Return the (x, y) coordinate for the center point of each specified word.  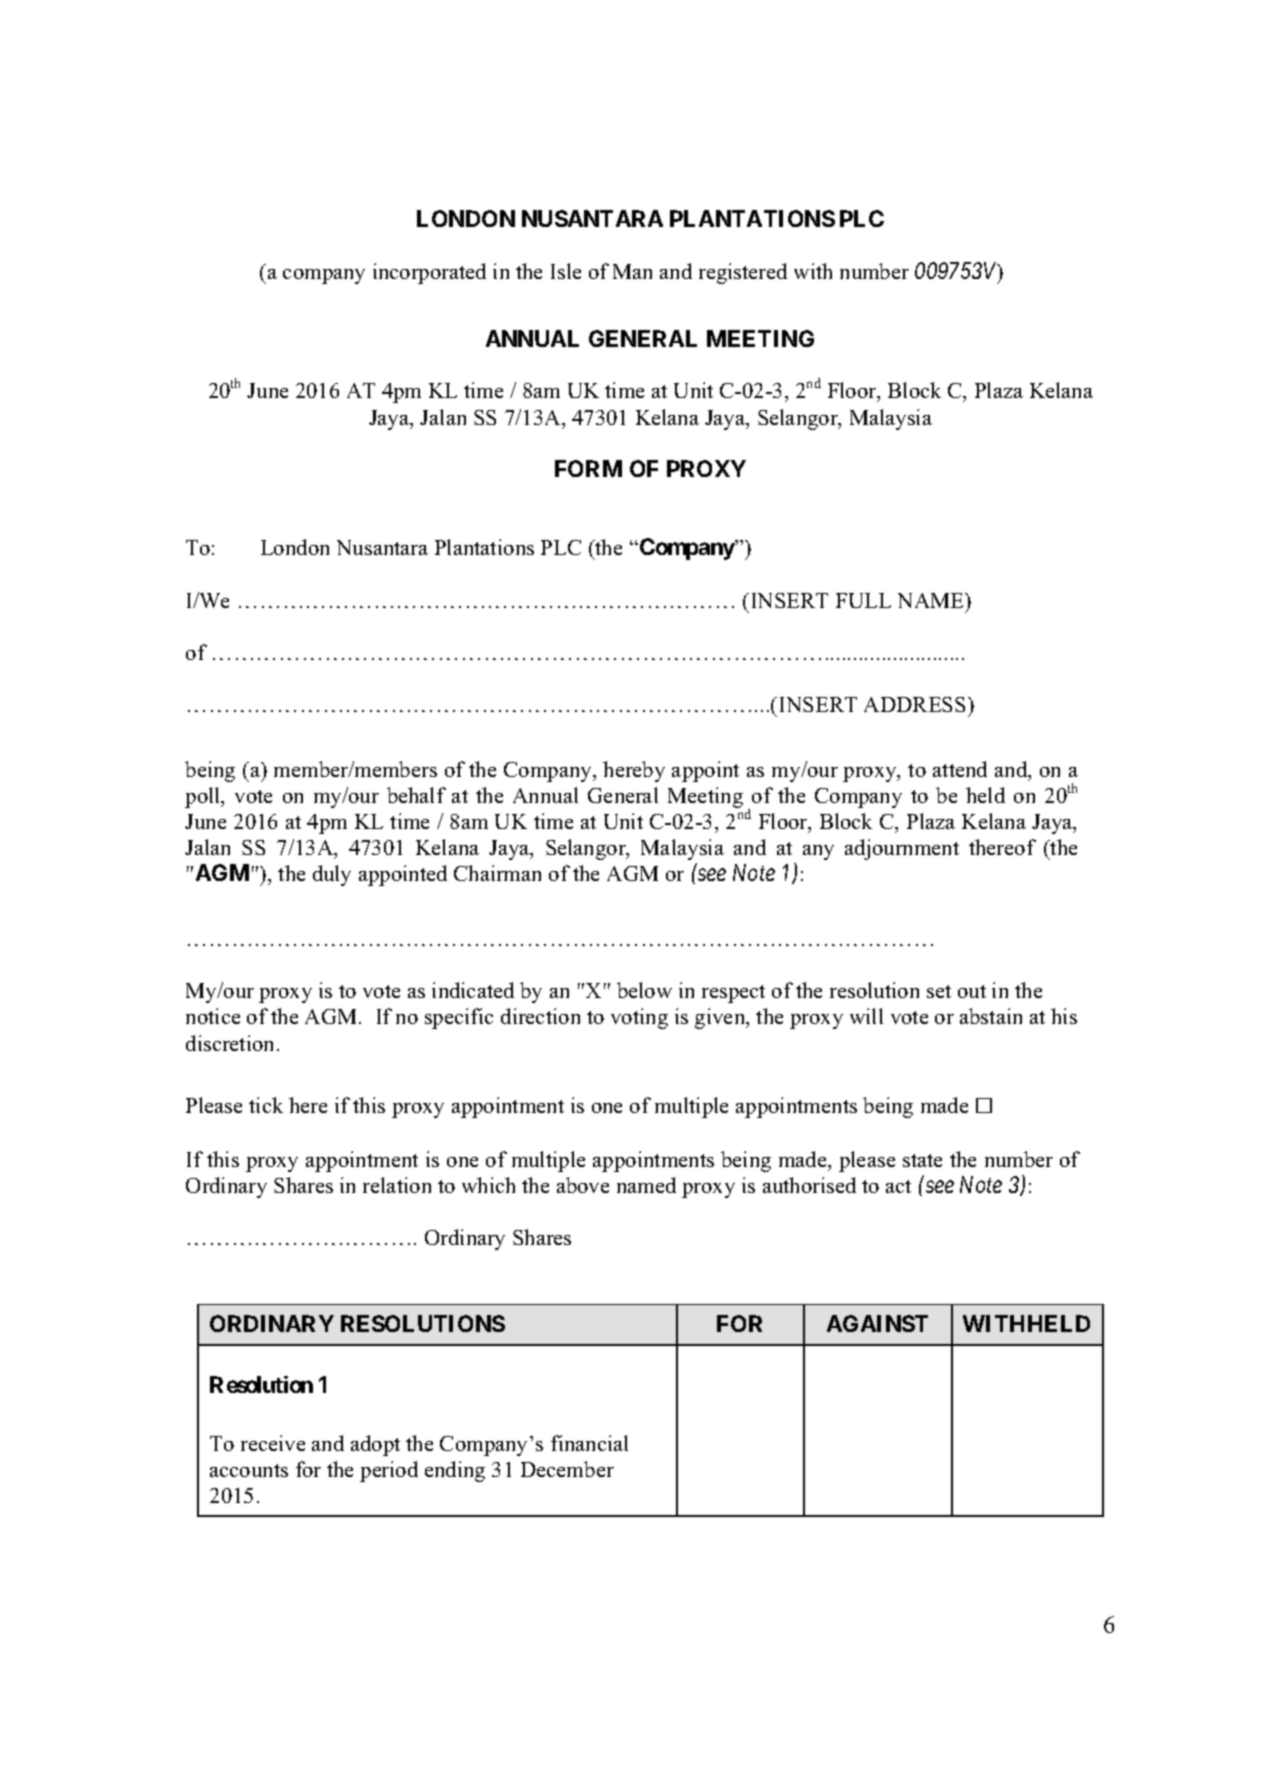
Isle (566, 271)
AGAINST (877, 1323)
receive (273, 1443)
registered (743, 273)
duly (332, 875)
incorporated (429, 273)
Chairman (497, 873)
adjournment (902, 849)
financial (589, 1443)
